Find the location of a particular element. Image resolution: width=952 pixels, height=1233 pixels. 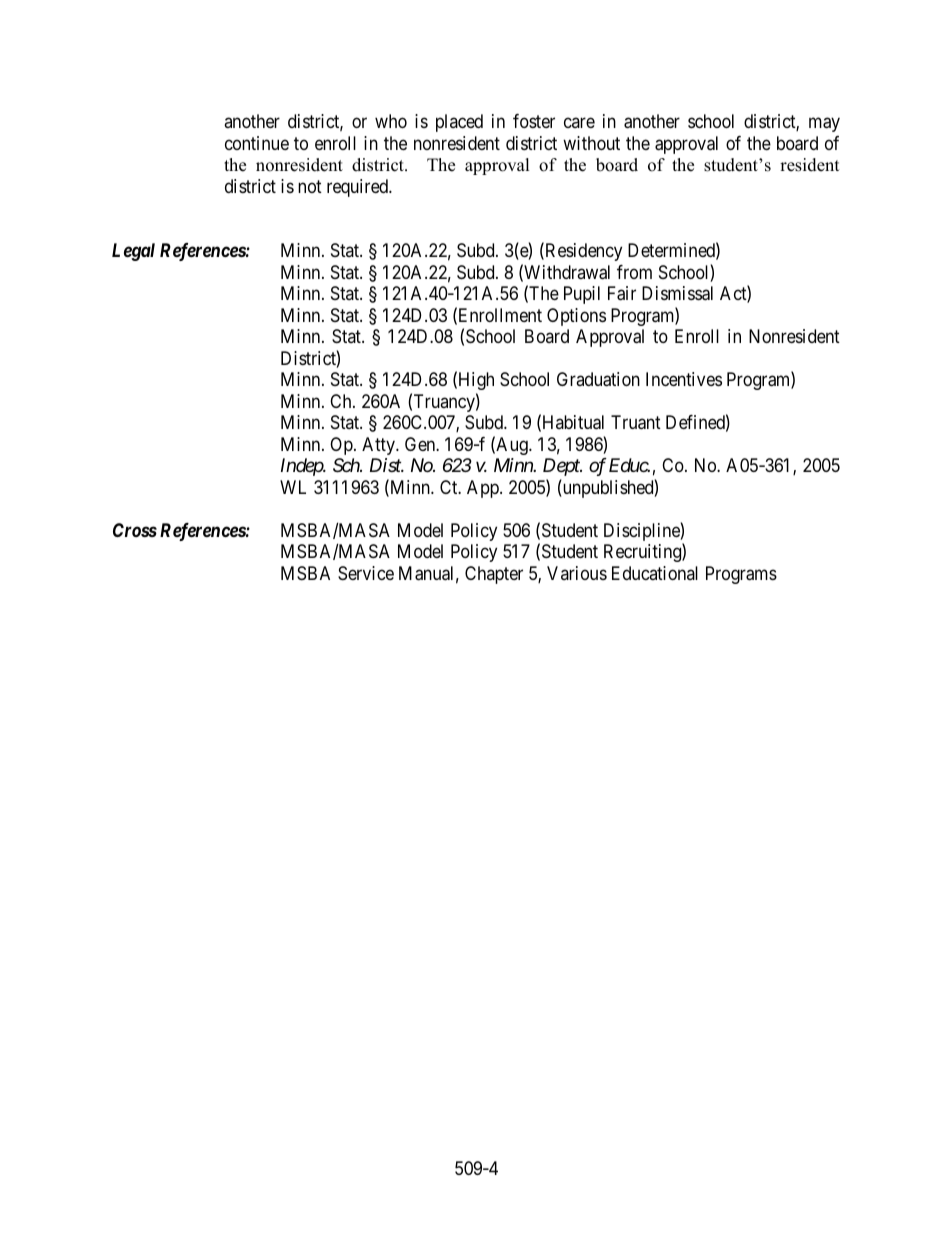

placed is located at coordinates (459, 123).
